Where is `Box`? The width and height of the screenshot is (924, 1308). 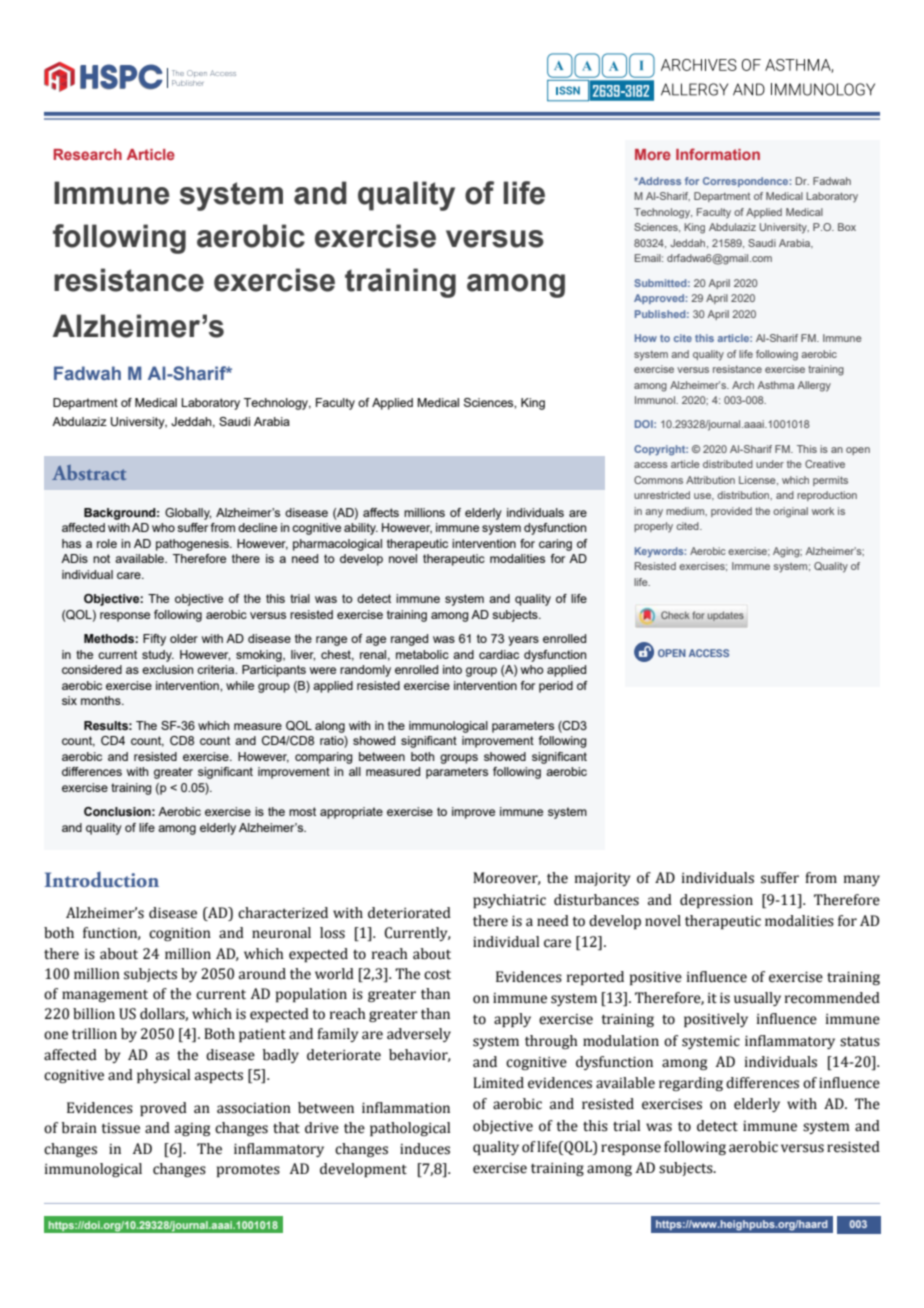 Box is located at coordinates (847, 227).
